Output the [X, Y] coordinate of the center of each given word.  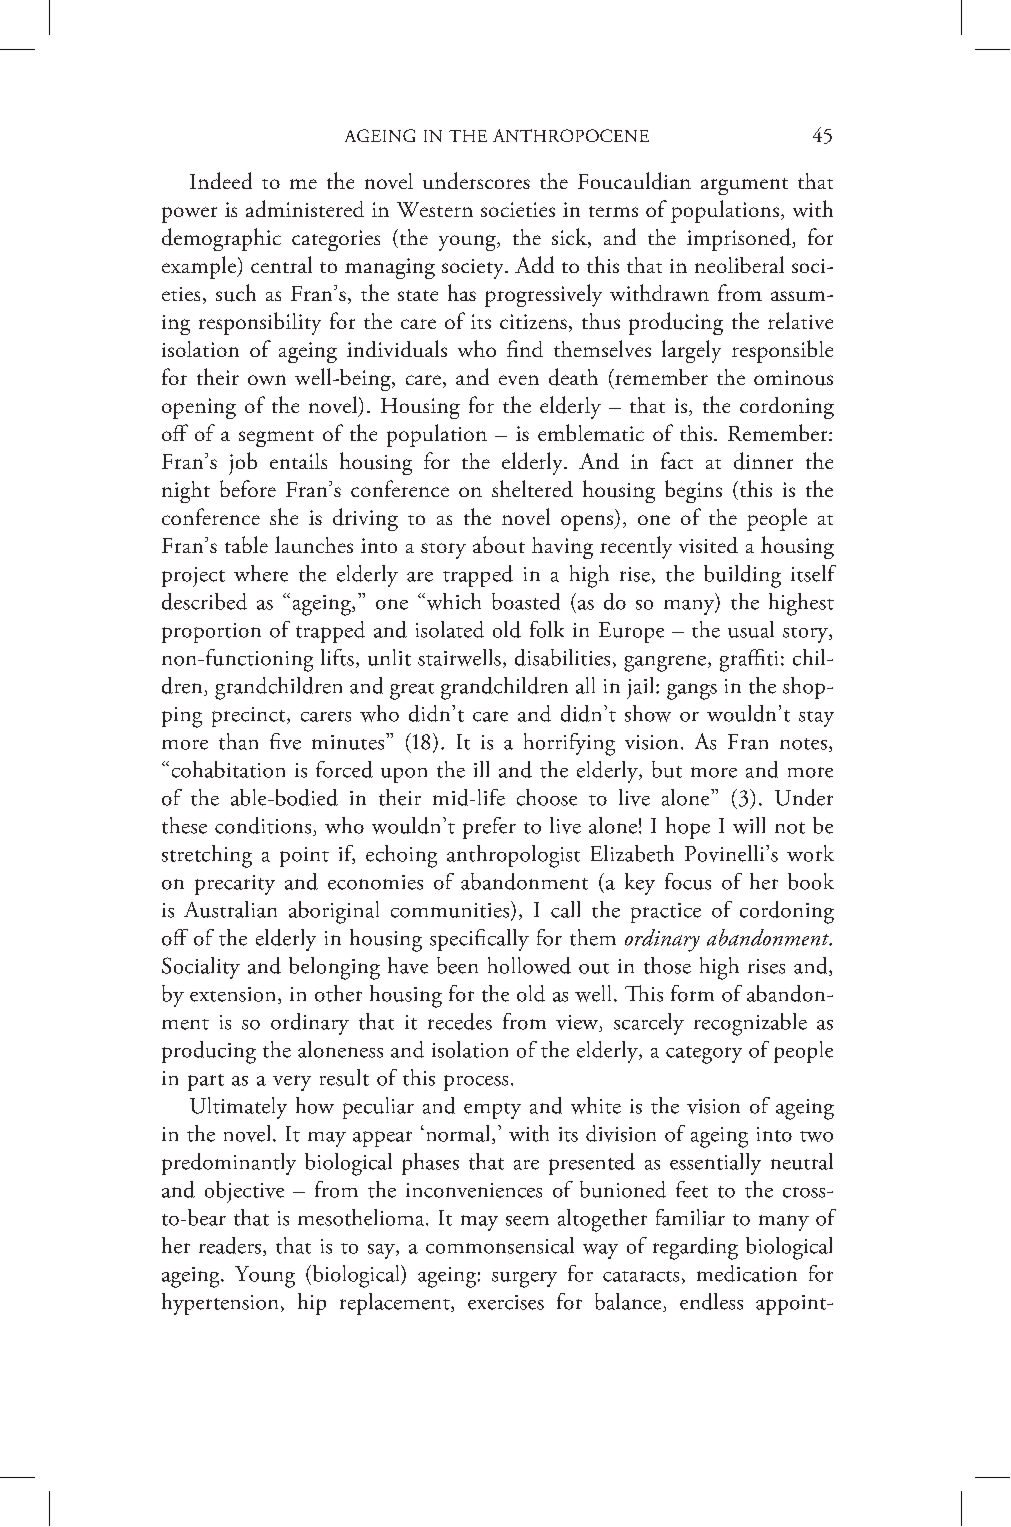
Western [435, 209]
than [238, 741]
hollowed [529, 965]
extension [234, 995]
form [692, 993]
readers [230, 1245]
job [243, 463]
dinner [763, 461]
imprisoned [740, 239]
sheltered [532, 488]
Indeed [221, 180]
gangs [692, 691]
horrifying [569, 744]
